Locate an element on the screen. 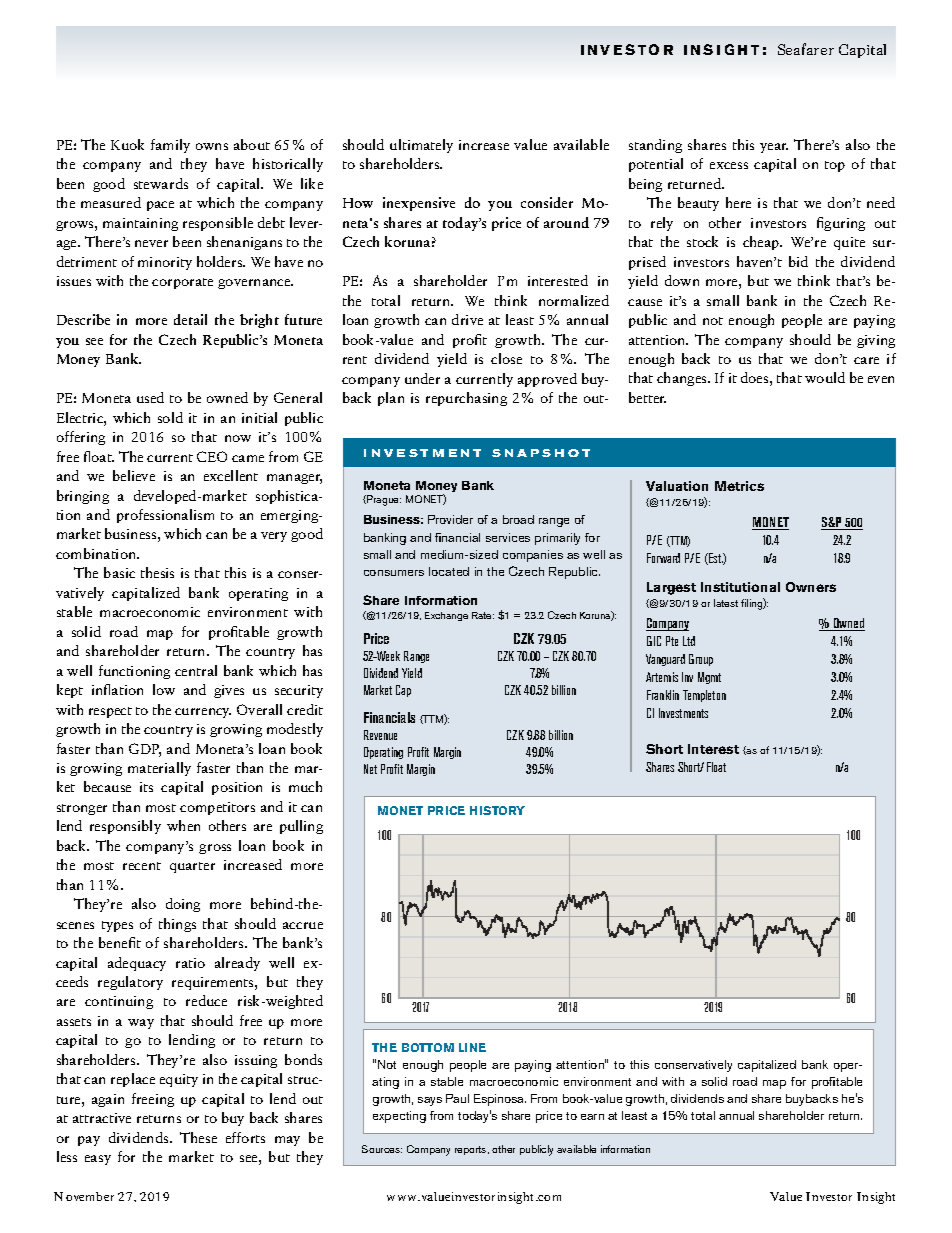 The height and width of the screenshot is (1233, 952). earn is located at coordinates (592, 1117).
